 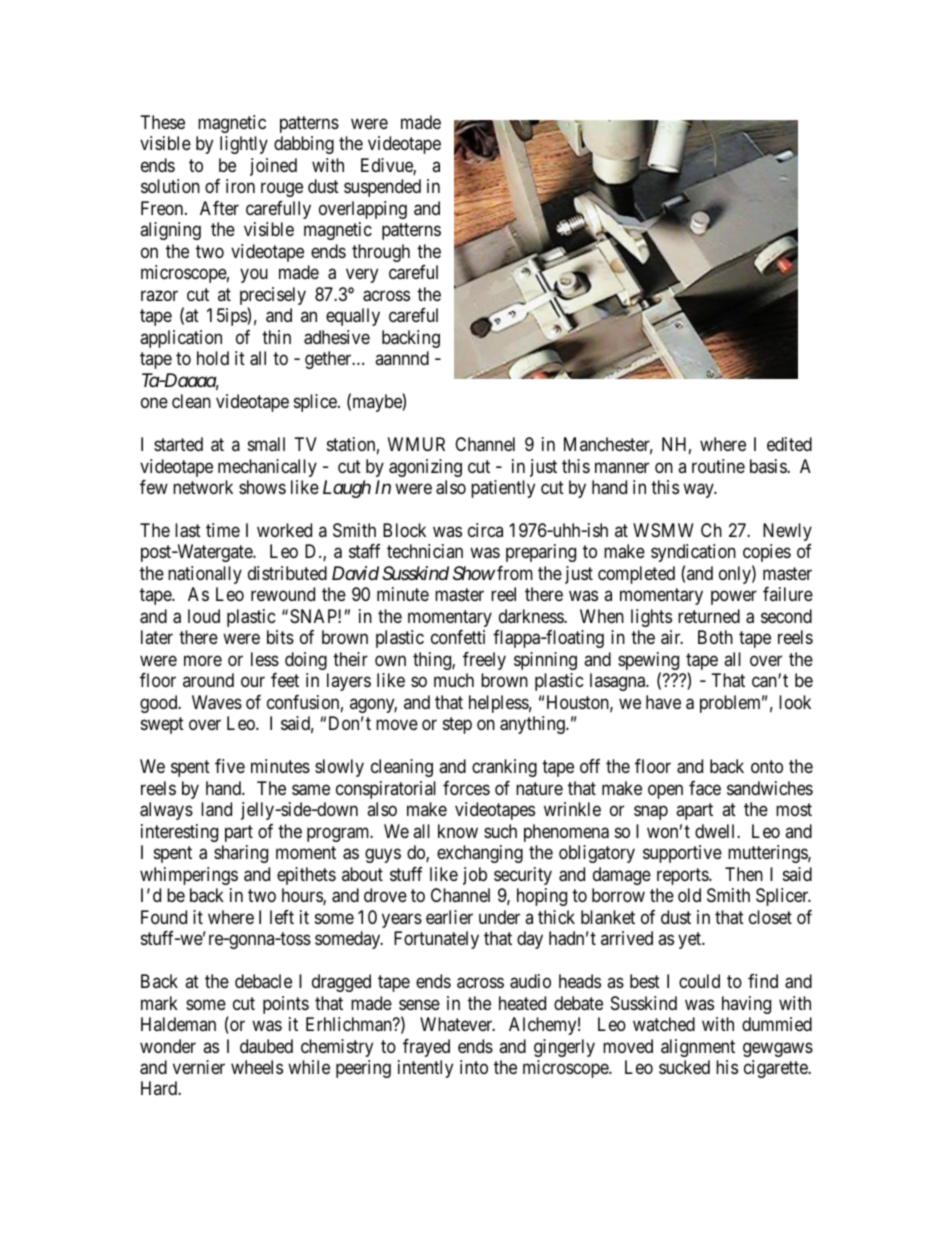 I want to click on from, so click(x=515, y=573).
